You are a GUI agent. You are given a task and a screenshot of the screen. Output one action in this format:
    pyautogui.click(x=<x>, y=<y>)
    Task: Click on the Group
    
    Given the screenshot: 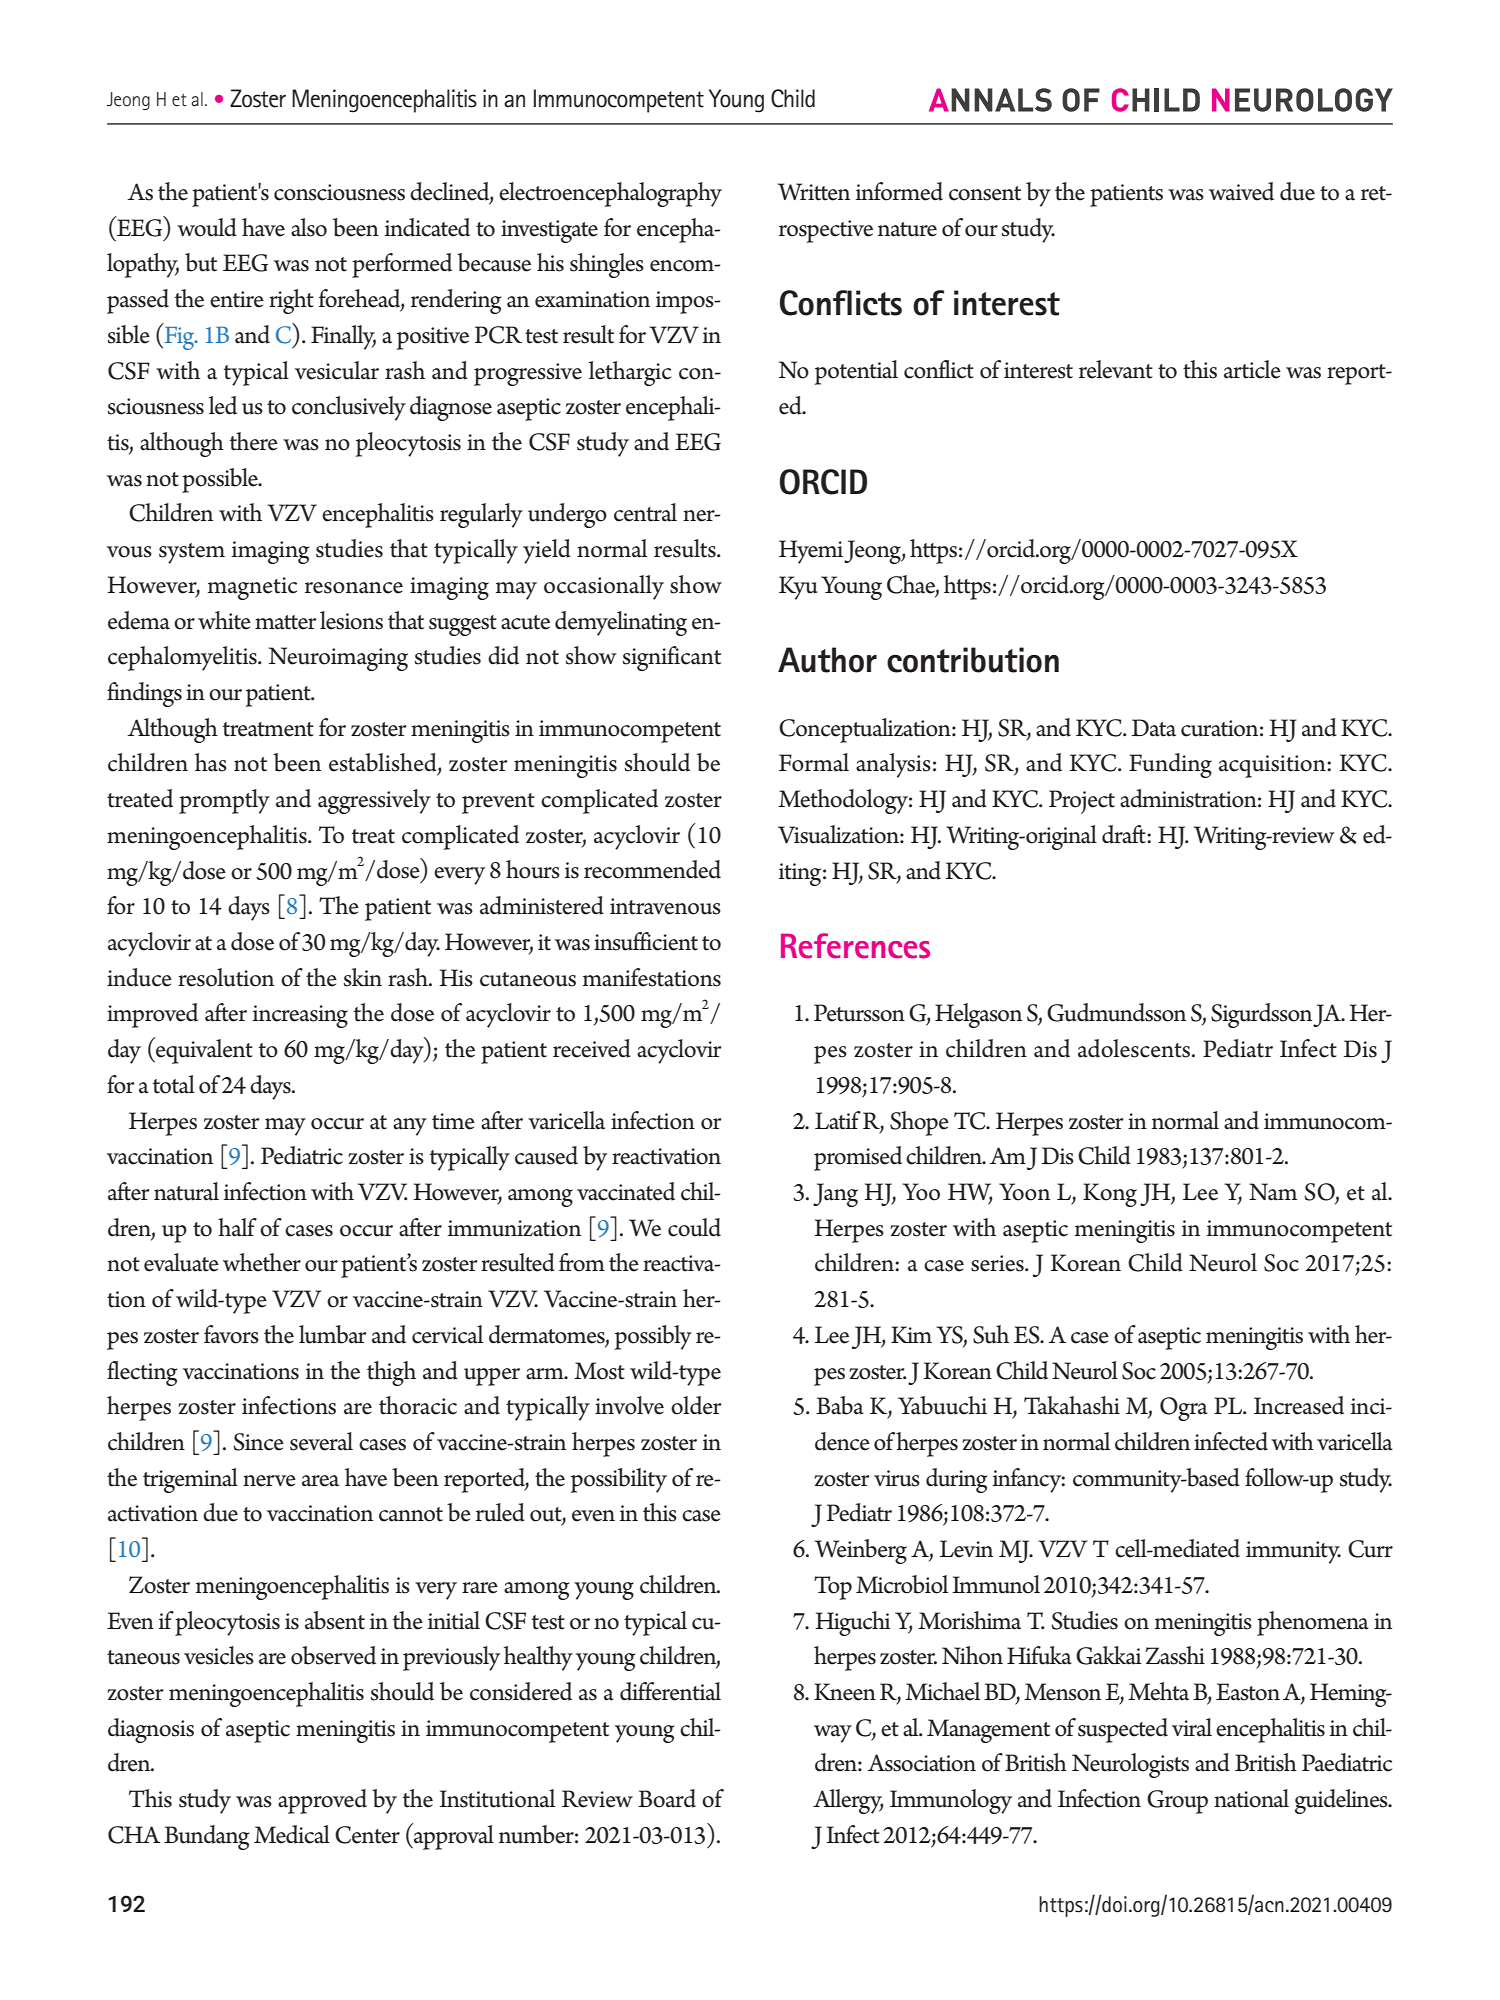 What is the action you would take?
    pyautogui.click(x=1177, y=1802)
